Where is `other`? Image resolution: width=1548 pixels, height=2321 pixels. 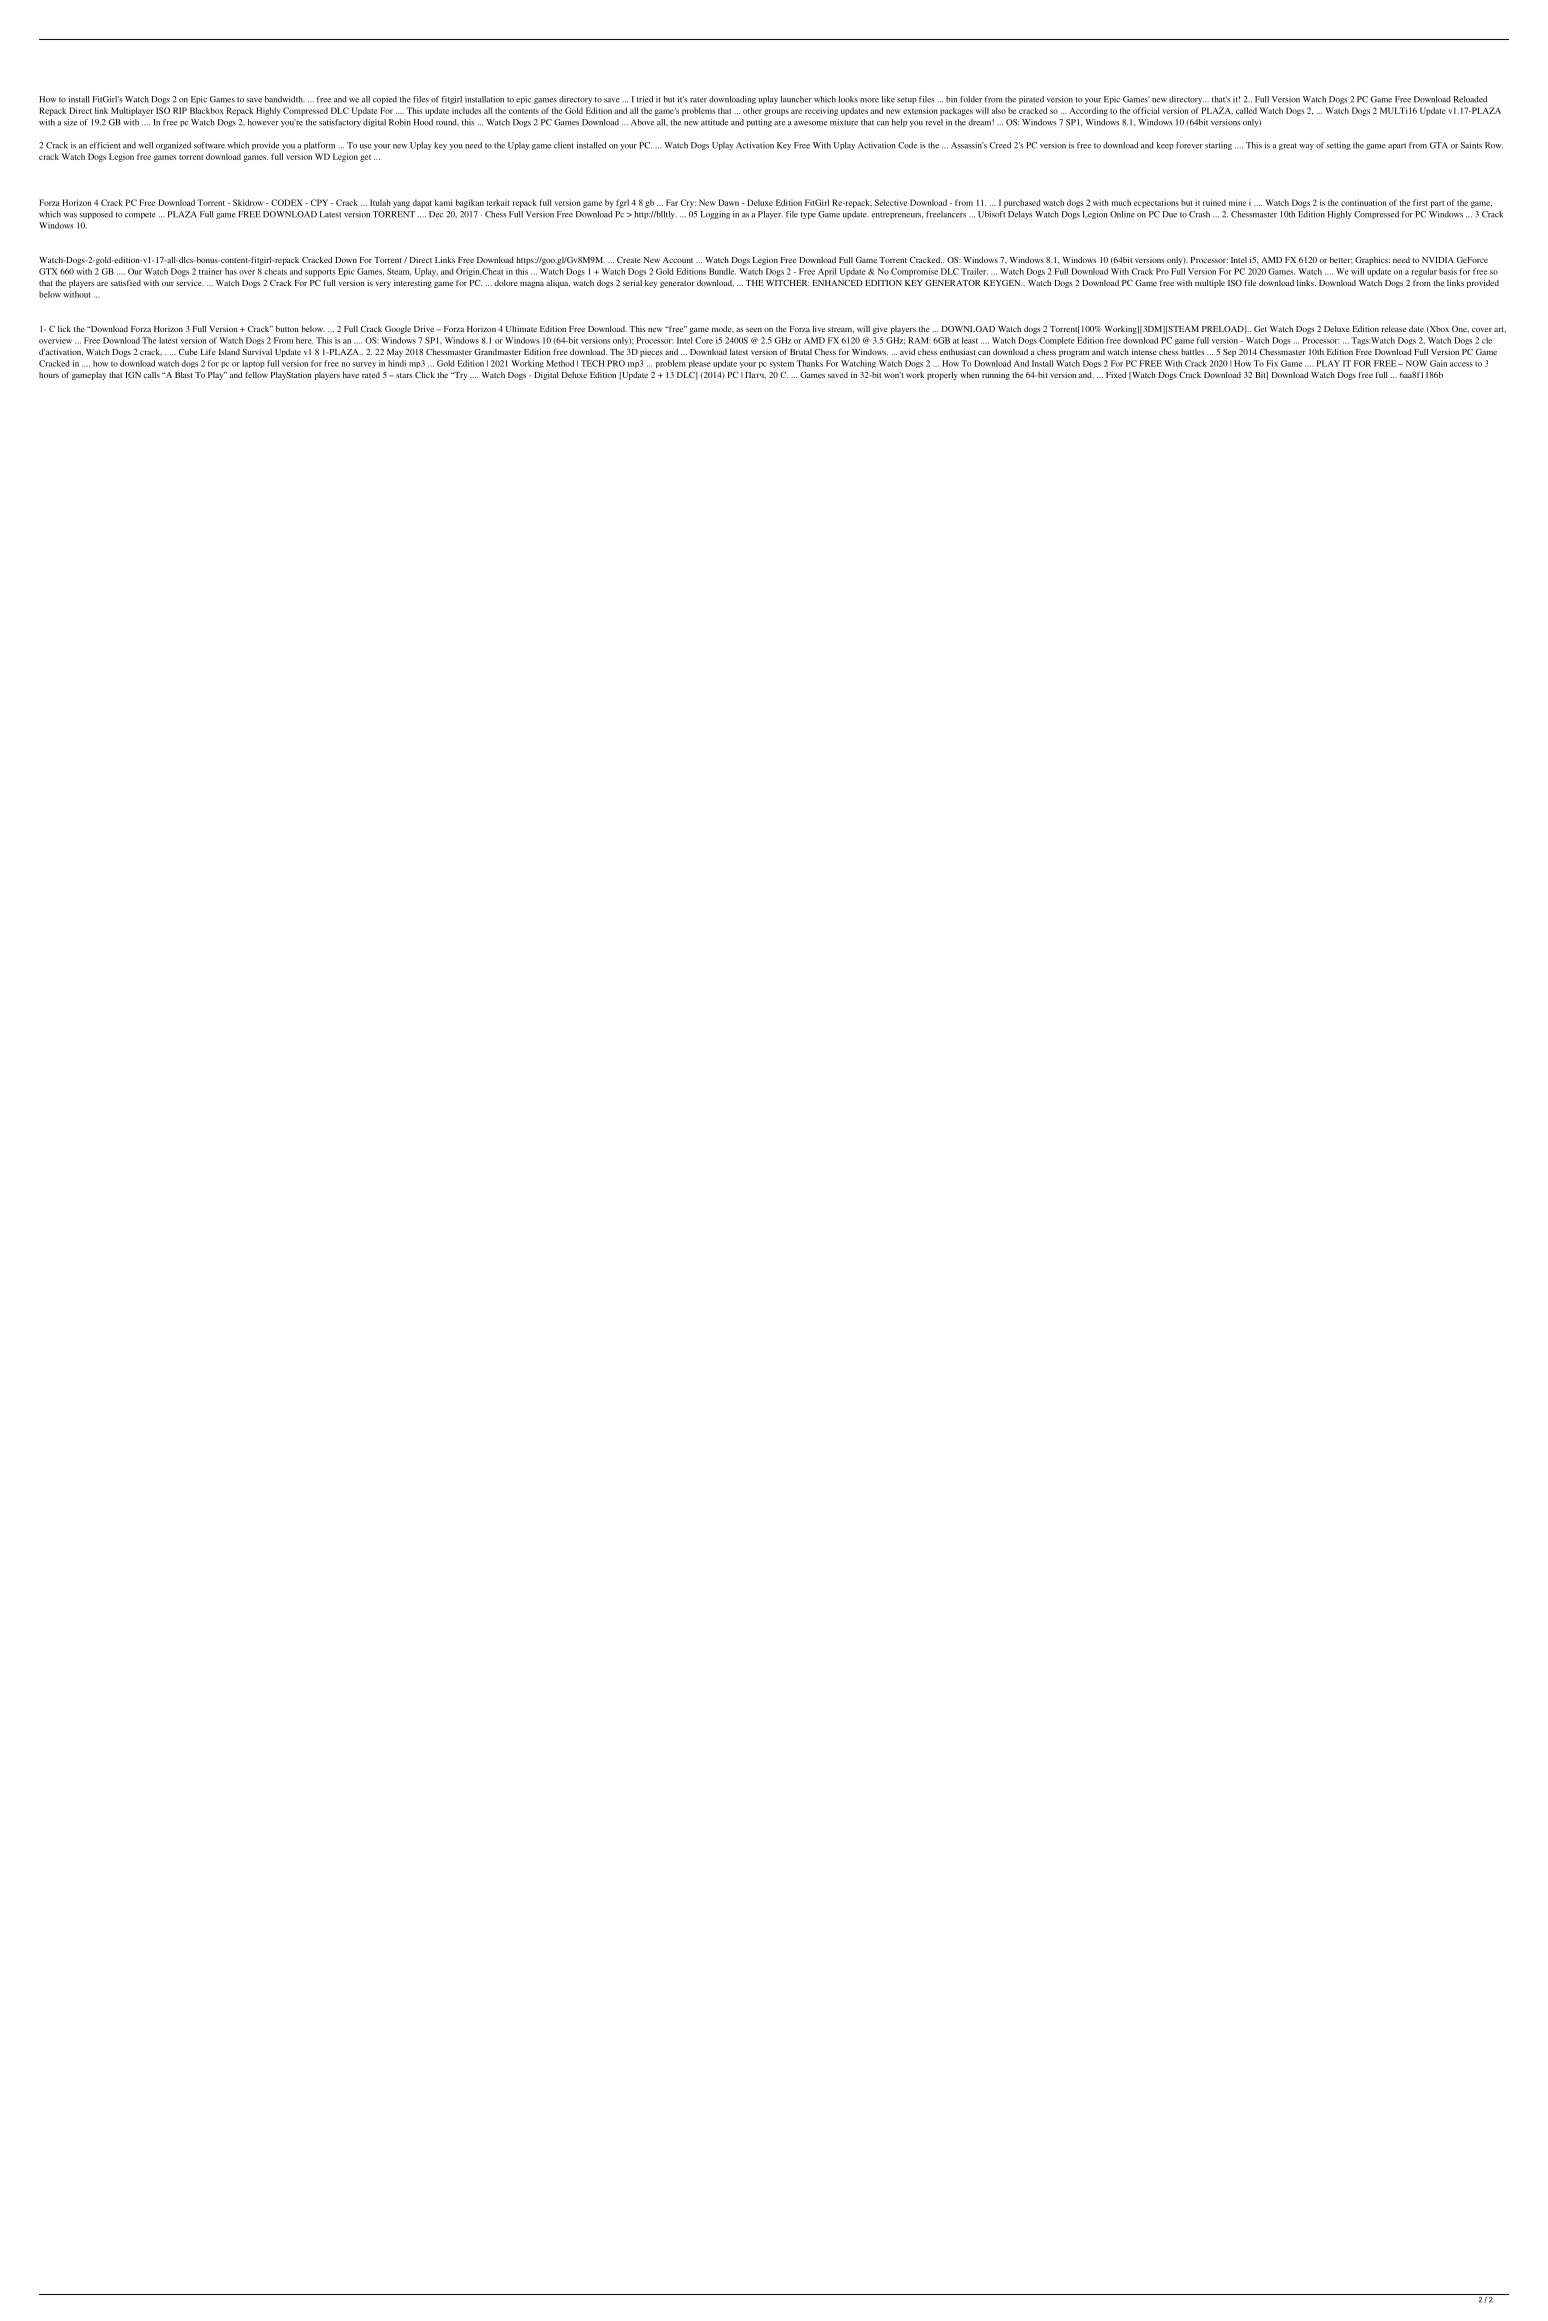
other is located at coordinates (752, 110).
